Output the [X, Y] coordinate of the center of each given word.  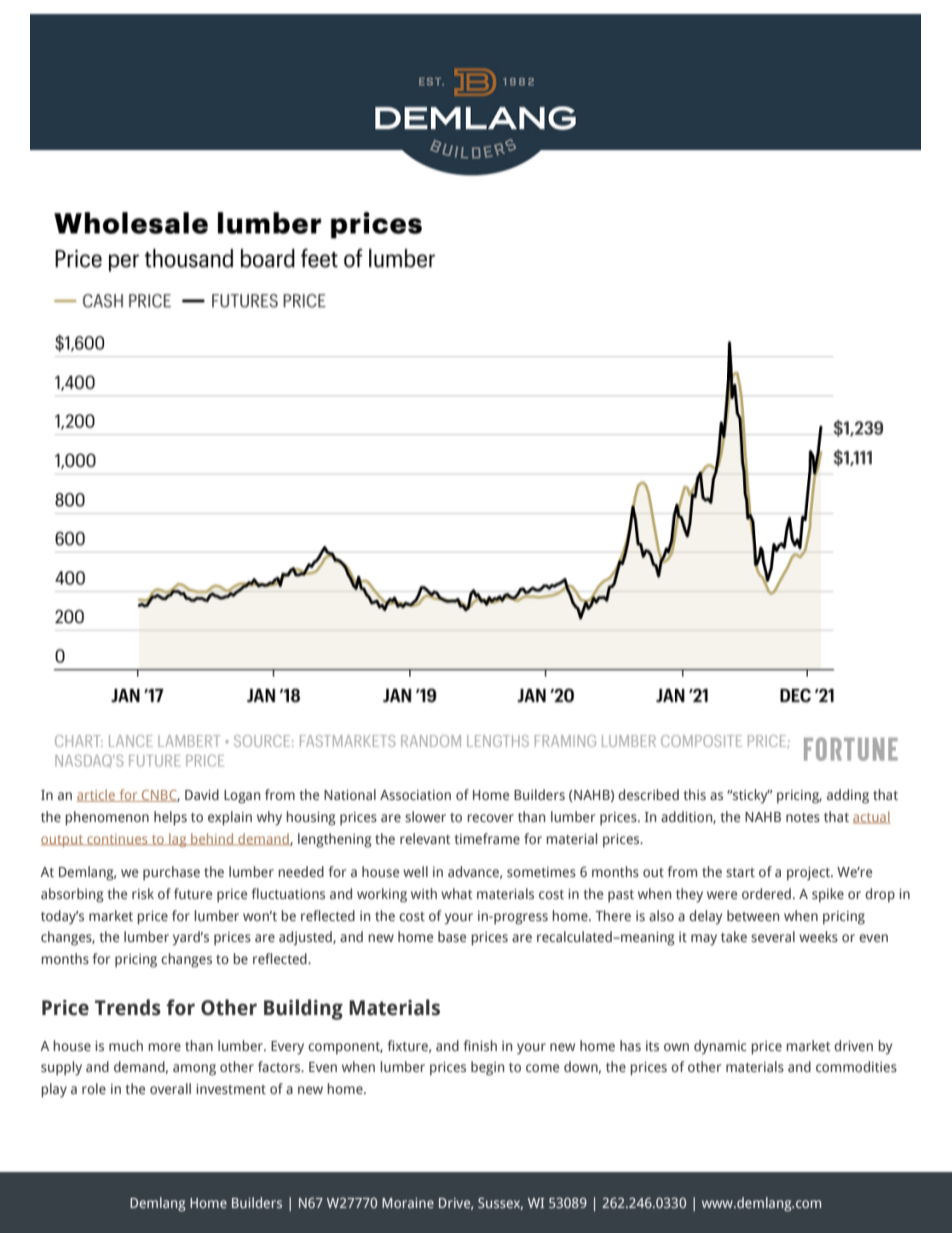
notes [803, 817]
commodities [856, 1066]
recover [490, 818]
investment [231, 1089]
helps [170, 818]
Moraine [408, 1203]
